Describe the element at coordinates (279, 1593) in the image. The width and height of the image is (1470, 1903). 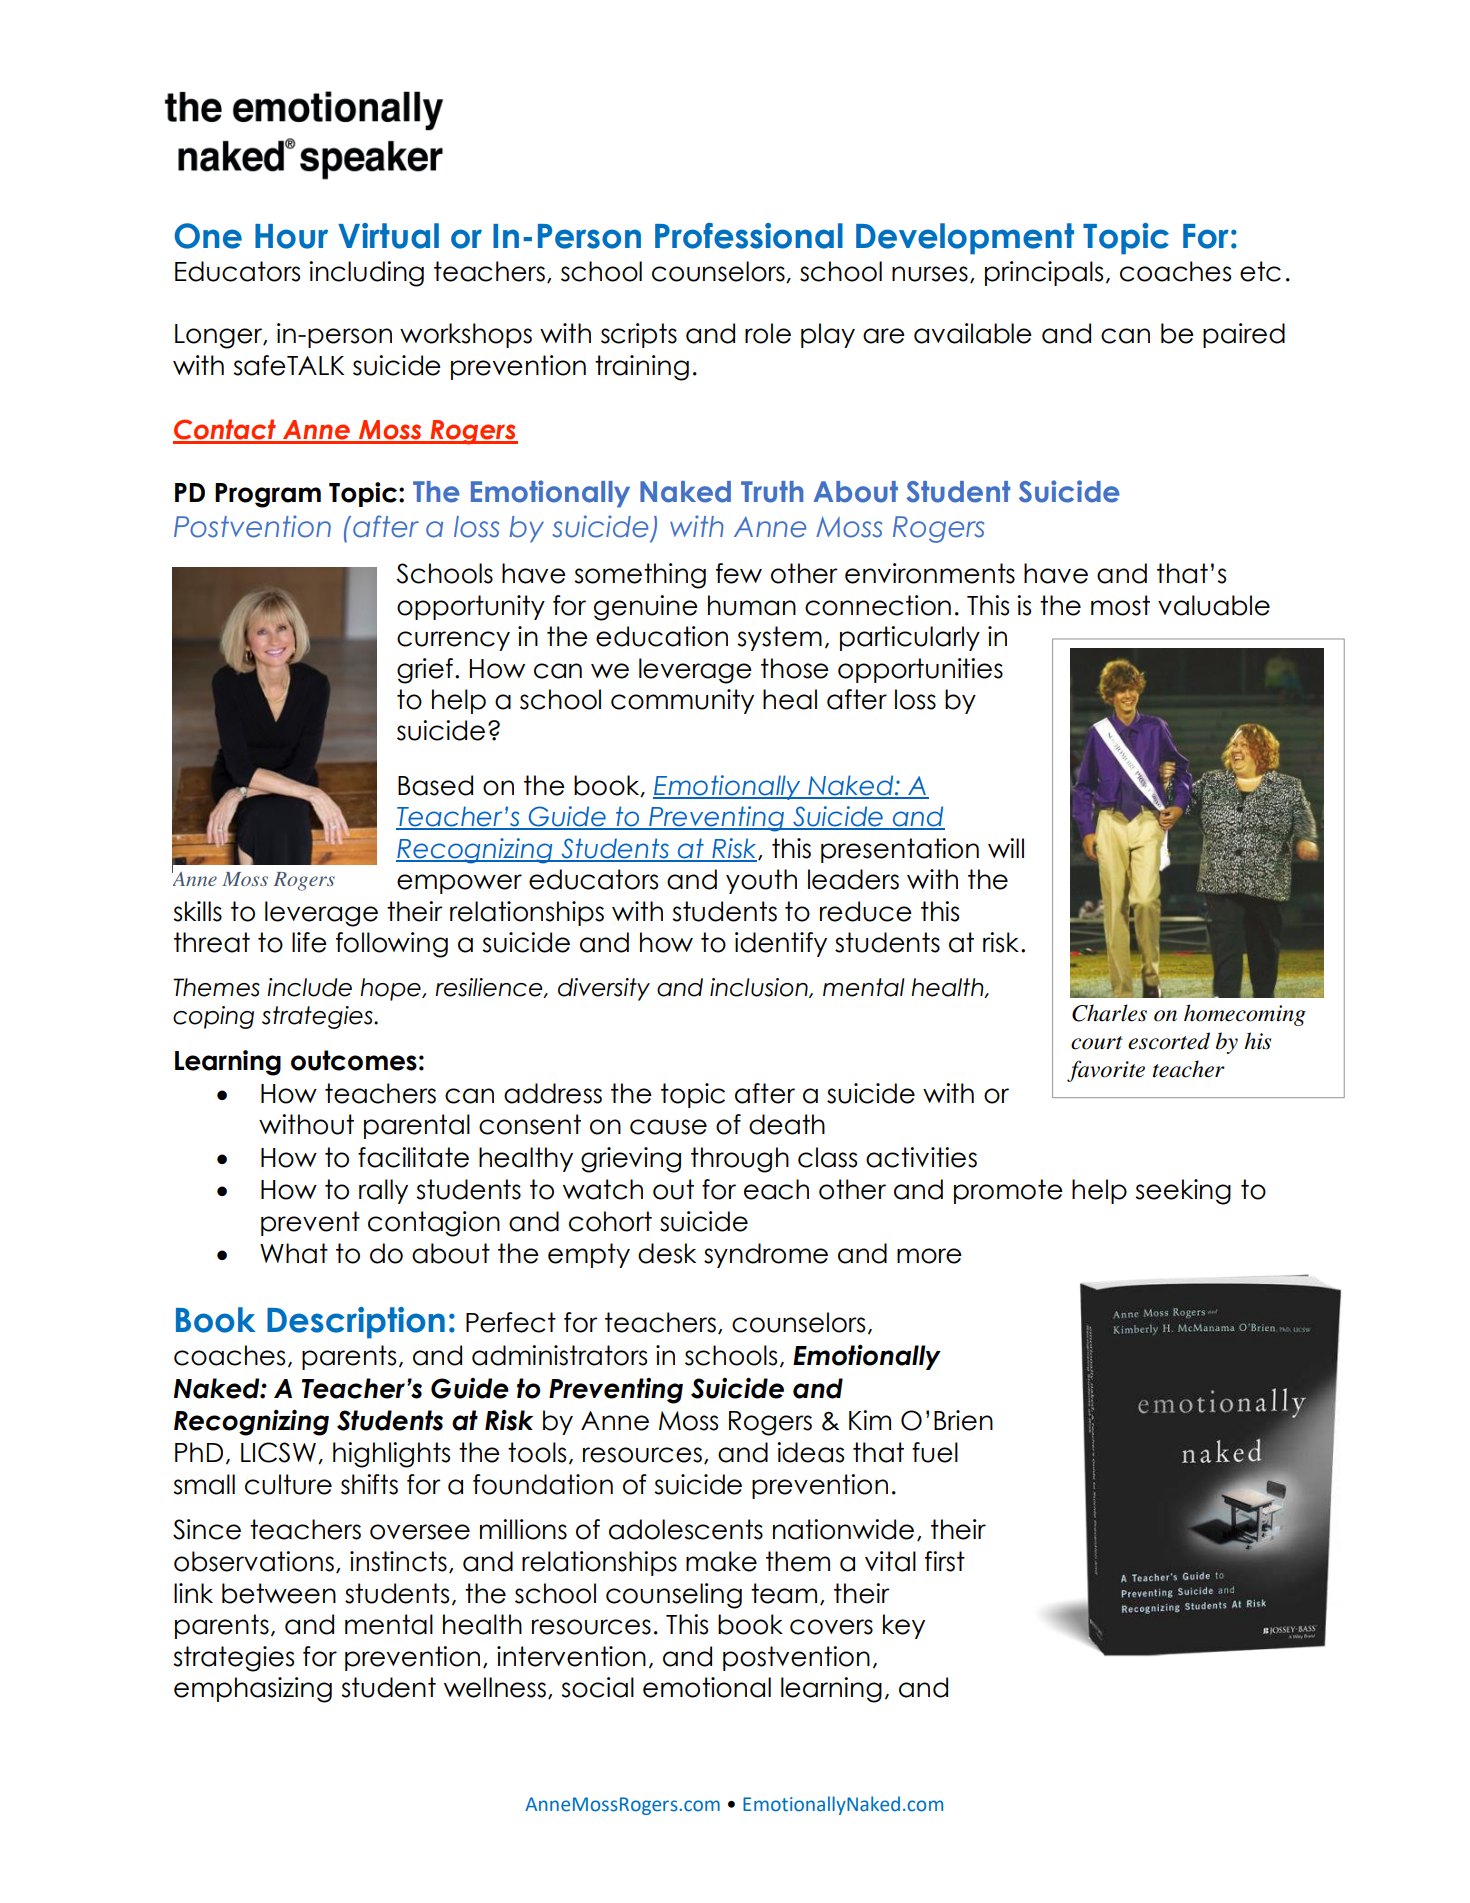
I see `between` at that location.
